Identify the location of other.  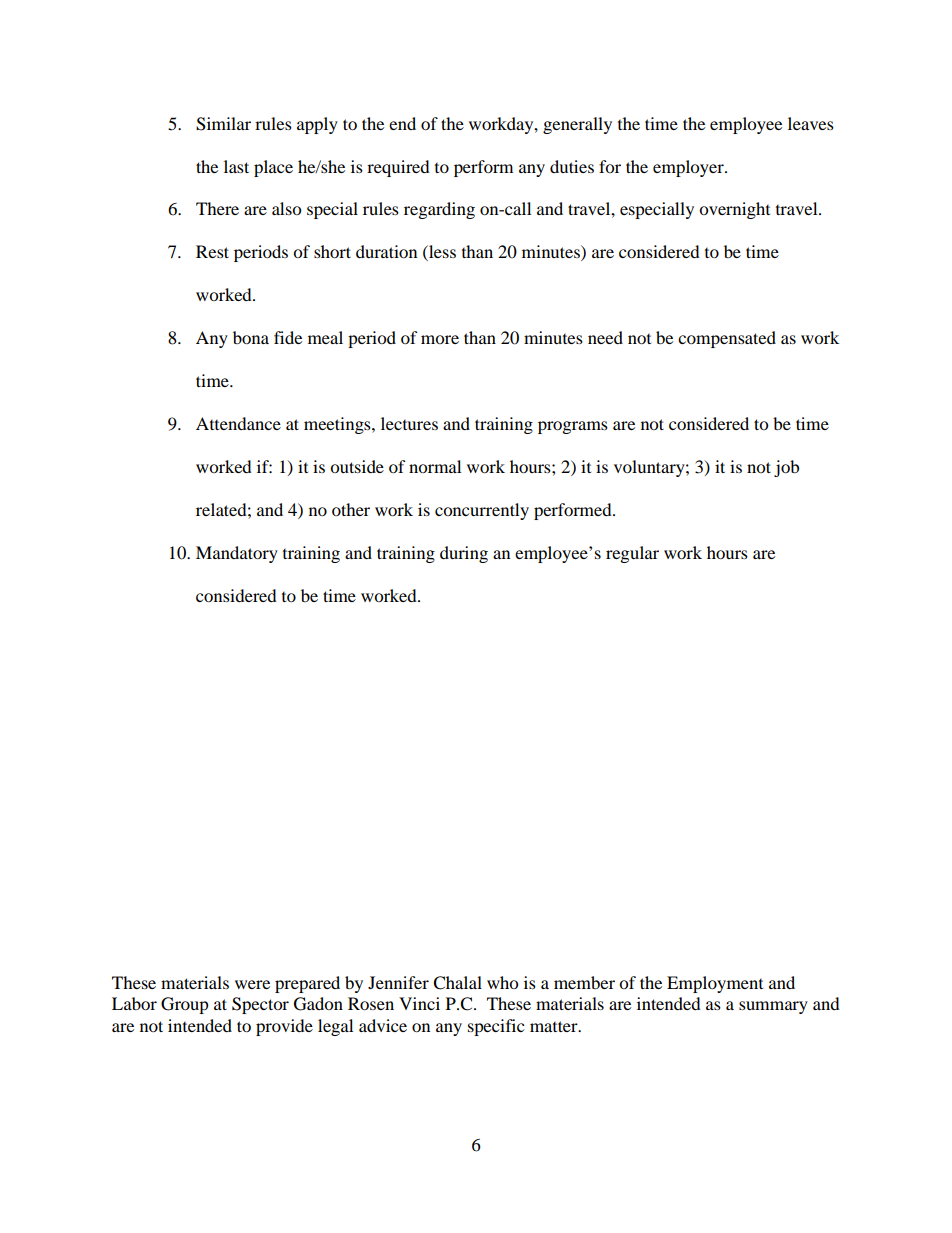
(351, 509).
